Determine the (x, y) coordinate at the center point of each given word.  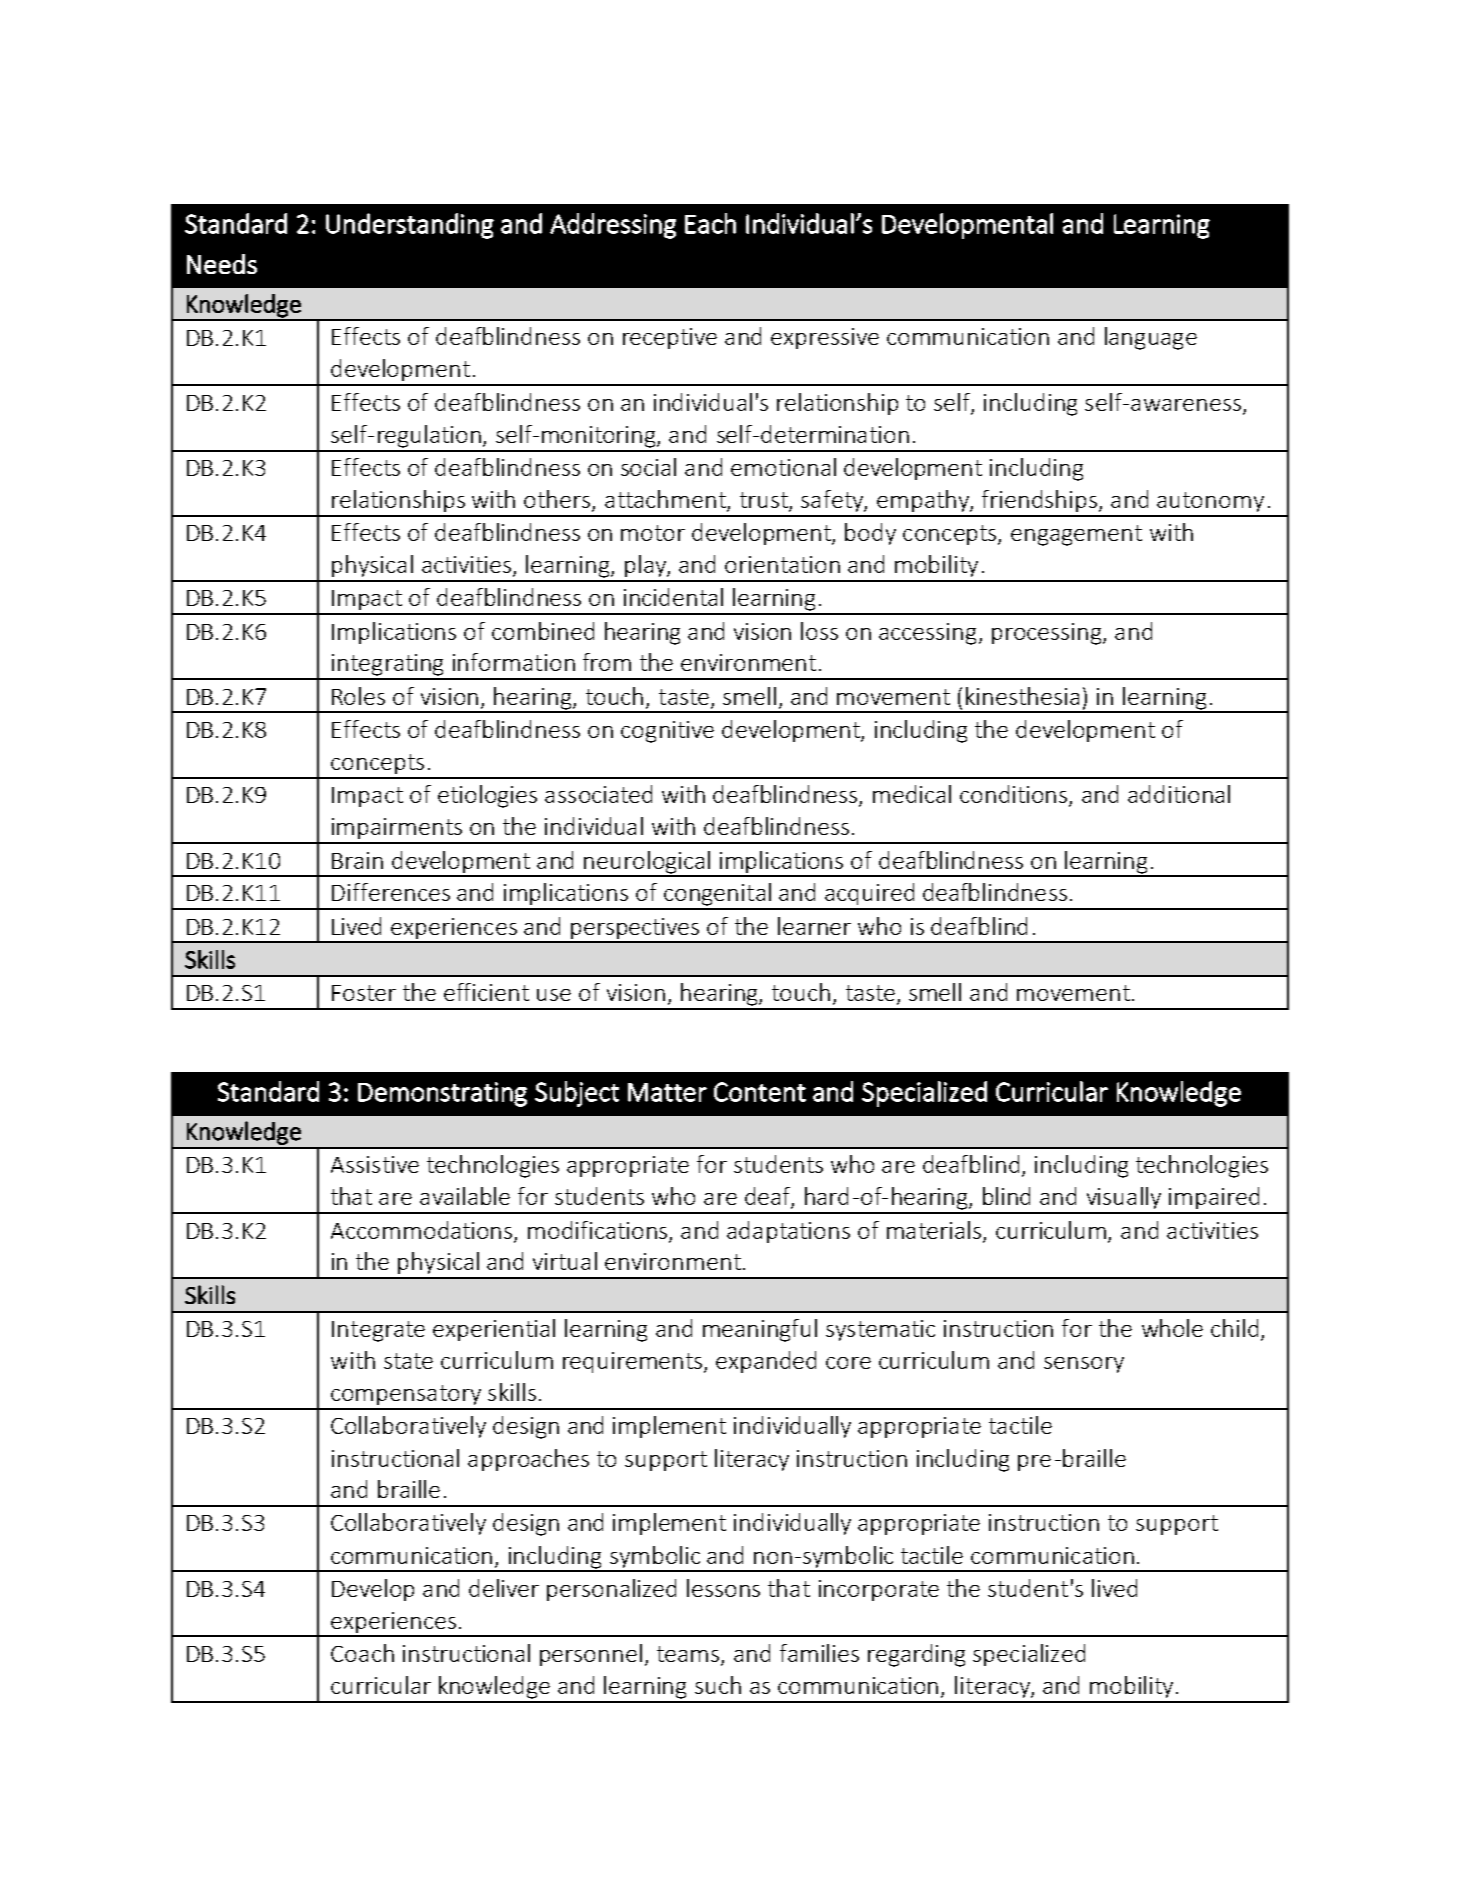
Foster (364, 993)
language (1151, 338)
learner (814, 926)
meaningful (760, 1330)
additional (1179, 794)
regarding (916, 1655)
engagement (1076, 535)
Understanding (410, 226)
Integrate (378, 1331)
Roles (358, 696)
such (718, 1685)
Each (710, 223)
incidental (673, 597)
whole (1172, 1328)
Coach (362, 1653)
